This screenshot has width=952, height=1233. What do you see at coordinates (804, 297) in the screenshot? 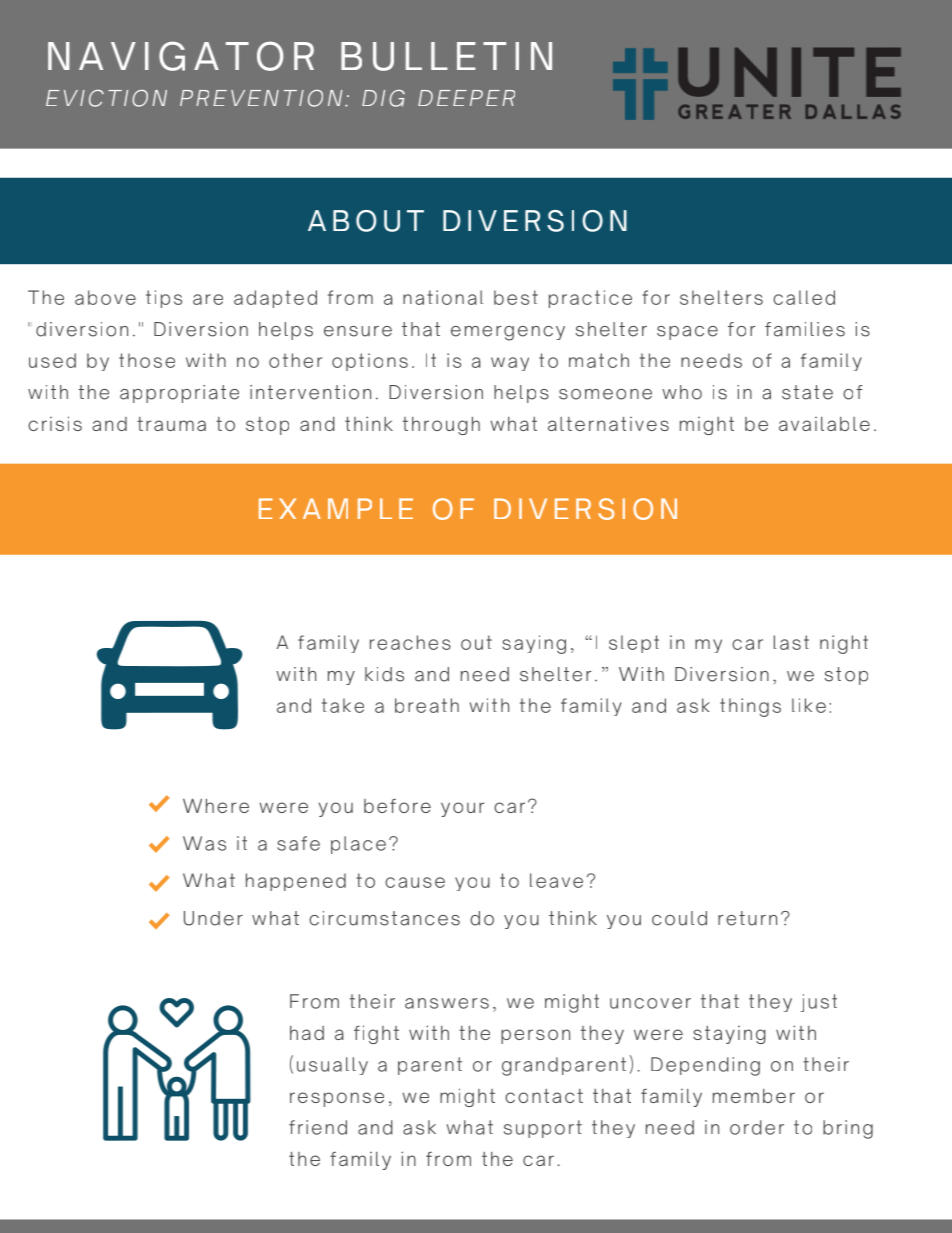
I see `called` at bounding box center [804, 297].
